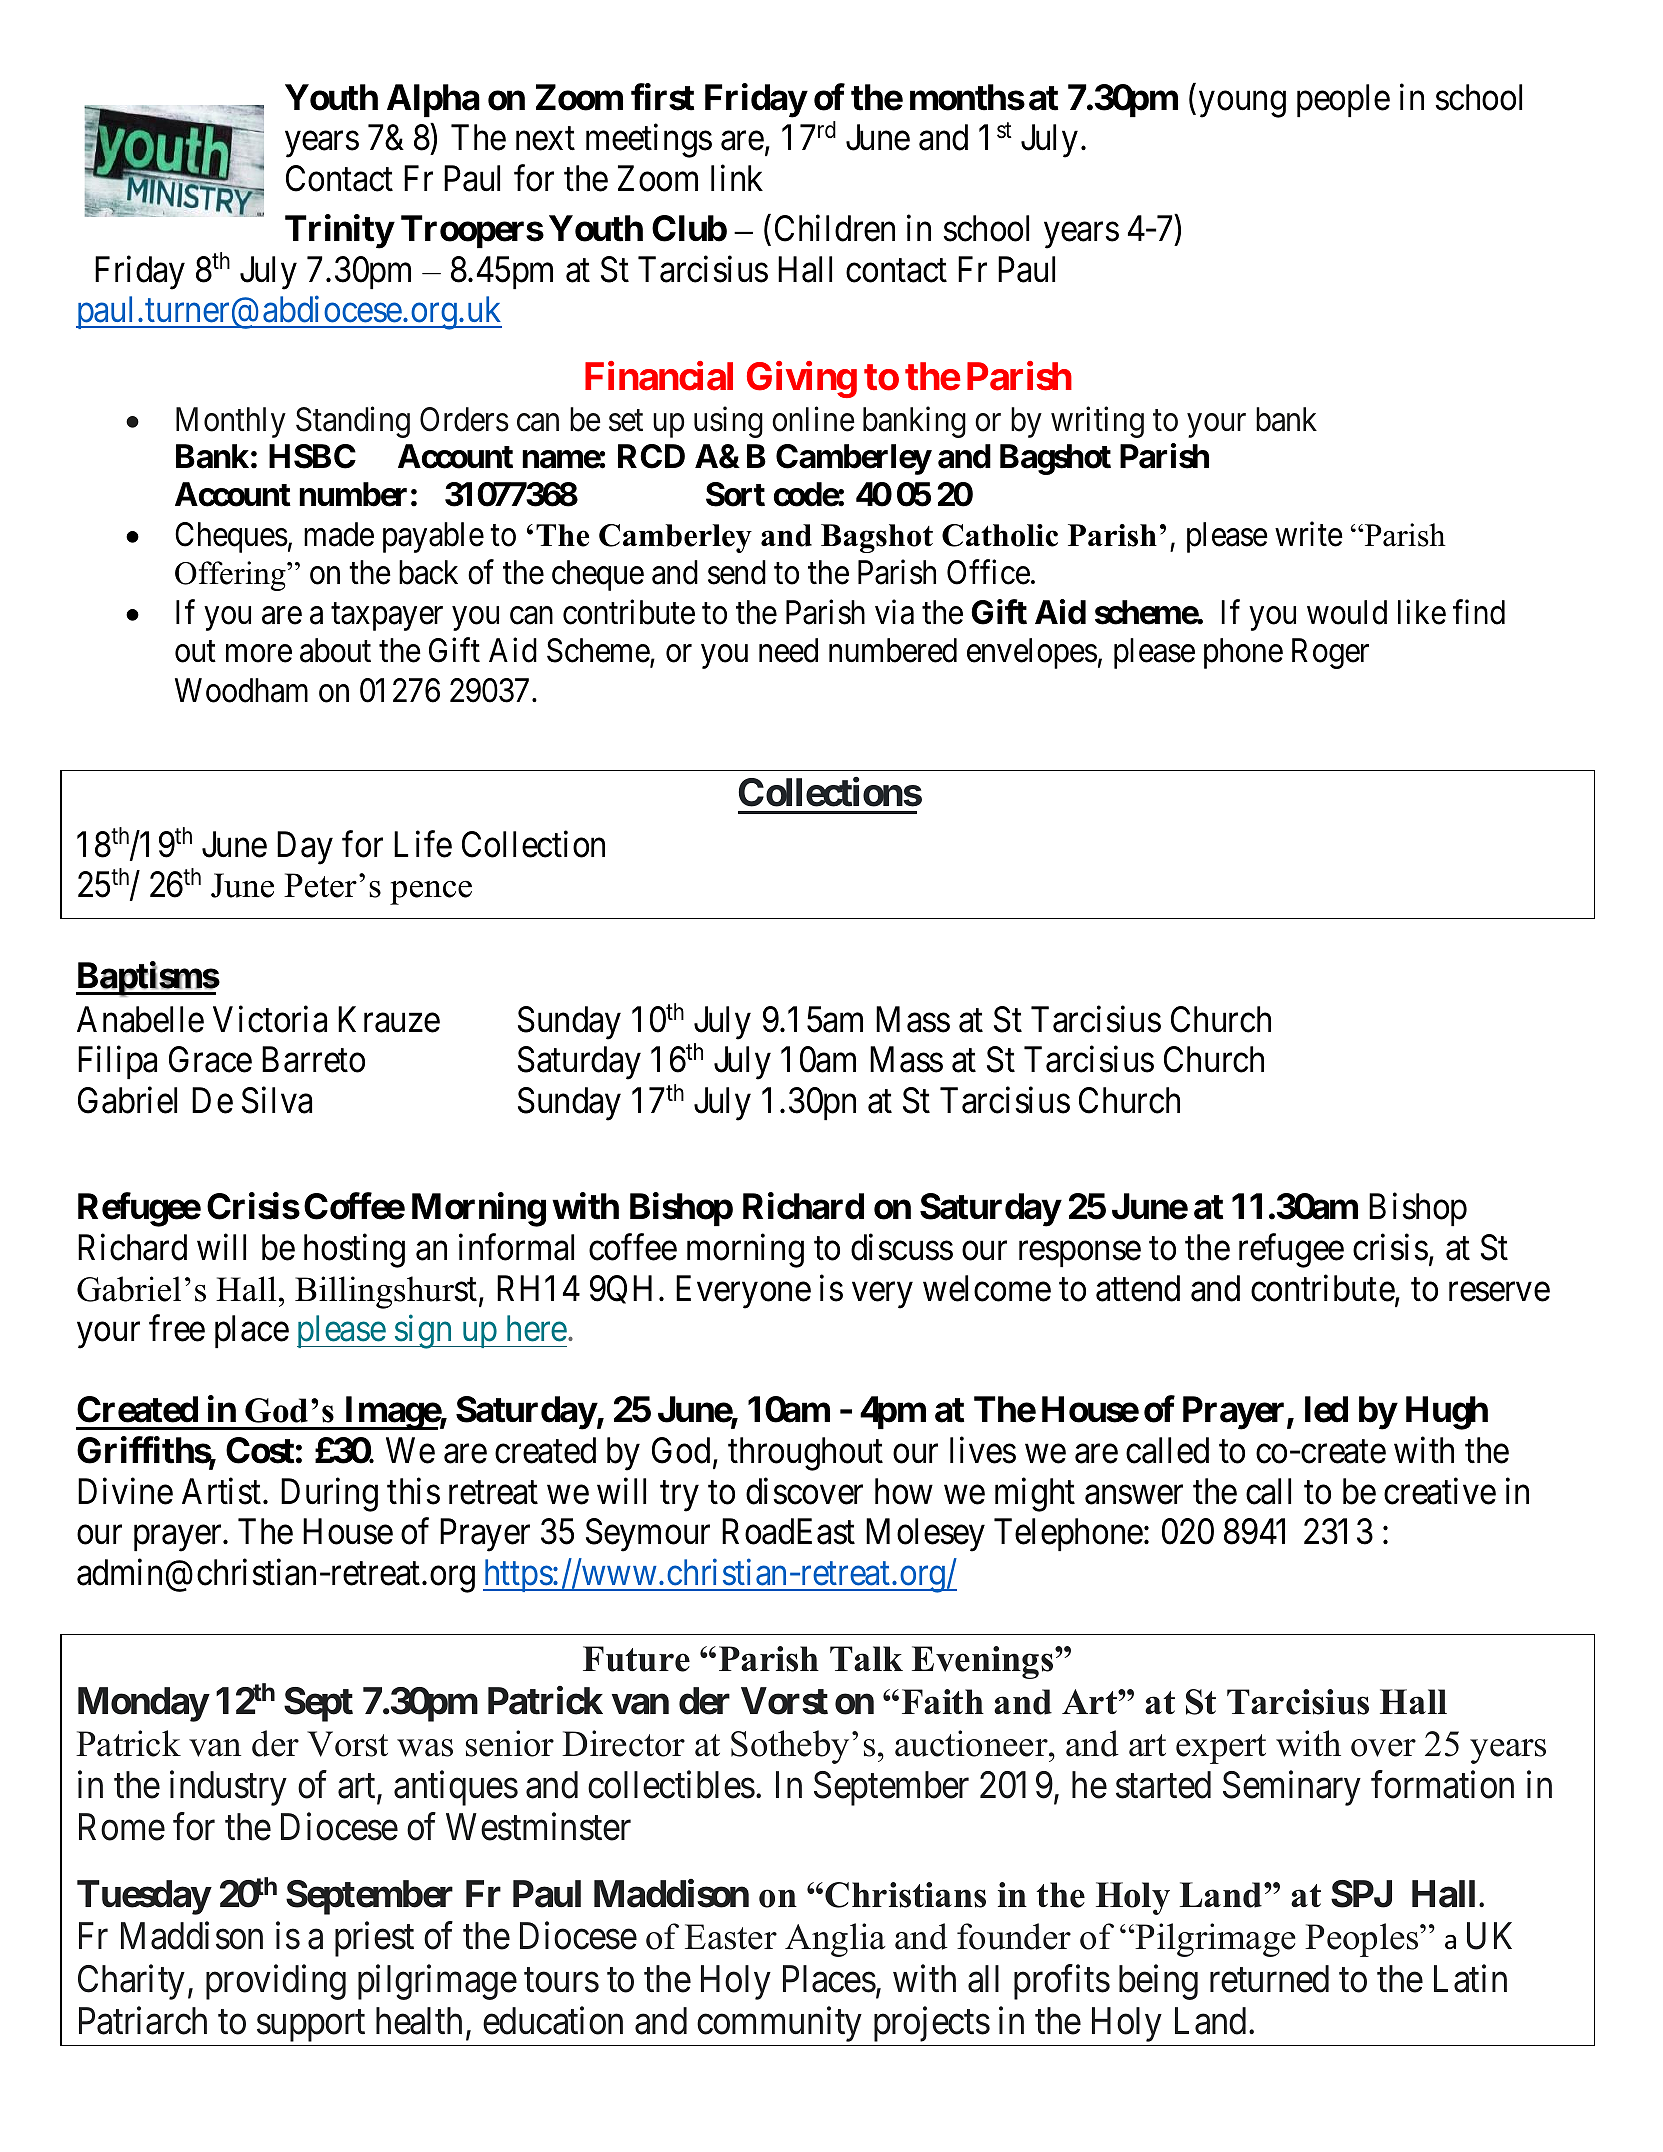 This document has height=2152, width=1663. Describe the element at coordinates (1269, 1979) in the document. I see `returned` at that location.
